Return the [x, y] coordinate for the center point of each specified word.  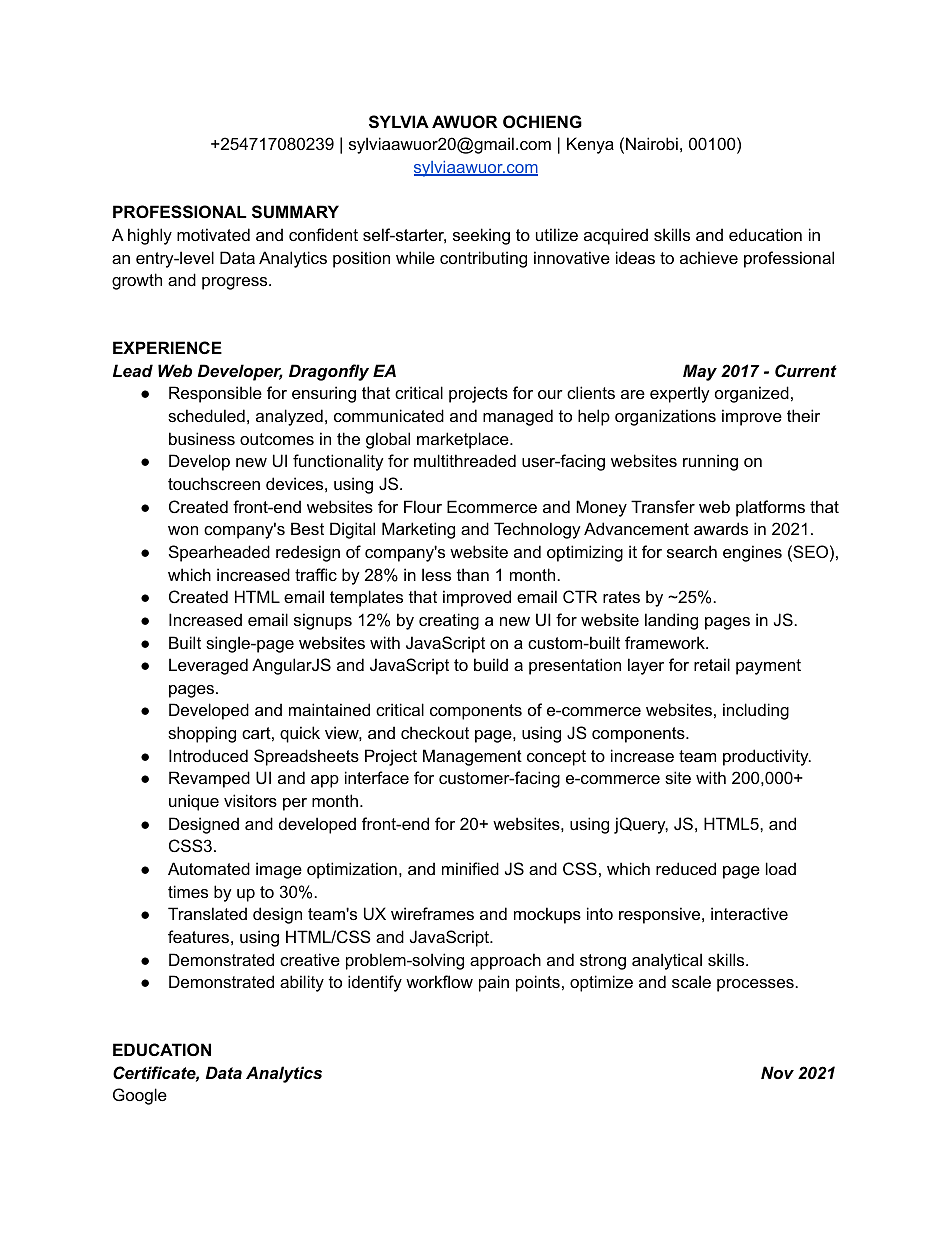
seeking [481, 236]
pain [494, 983]
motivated [213, 234]
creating [449, 621]
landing [671, 621]
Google [140, 1096]
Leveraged [208, 666]
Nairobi [652, 143]
